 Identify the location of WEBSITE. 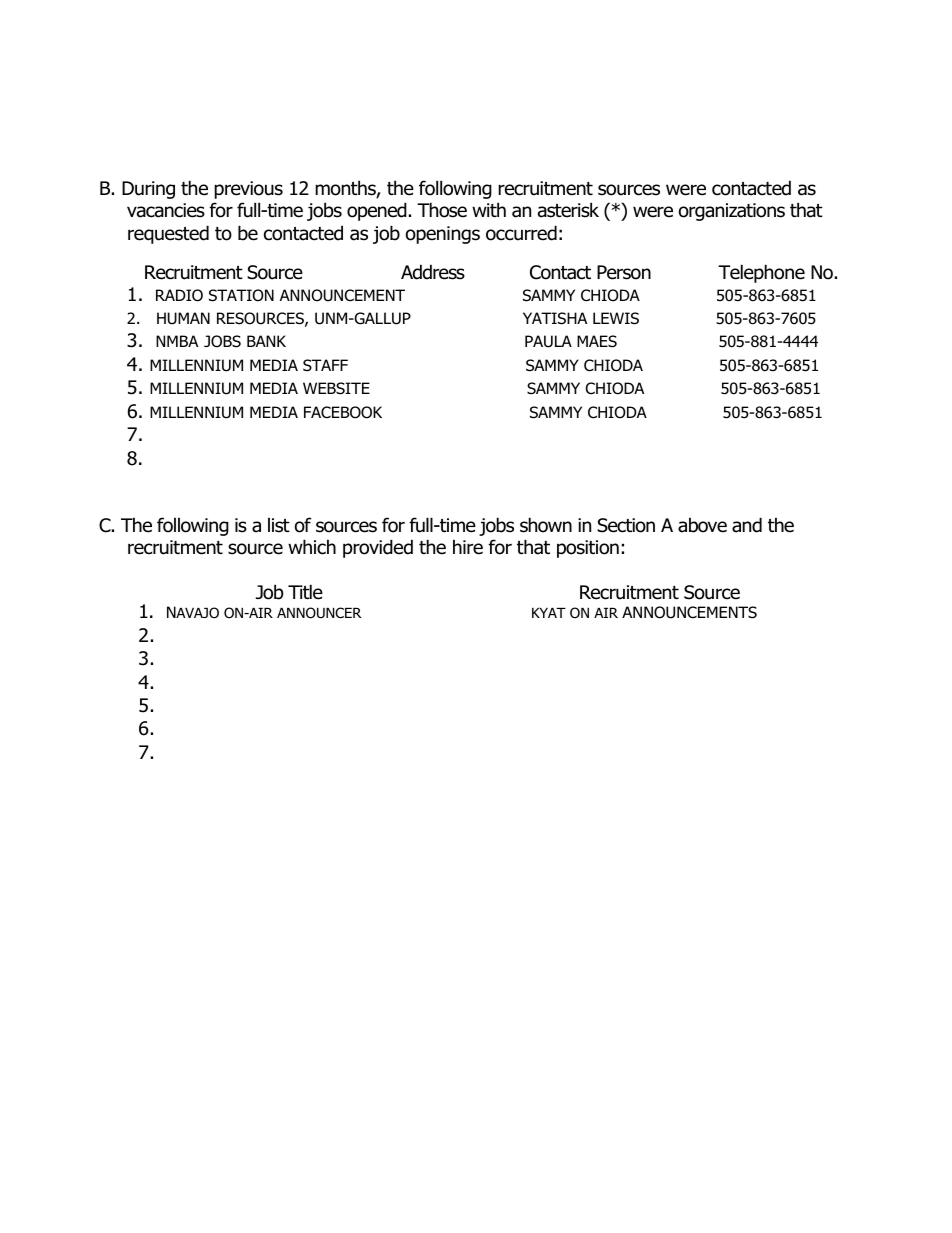
(336, 388).
